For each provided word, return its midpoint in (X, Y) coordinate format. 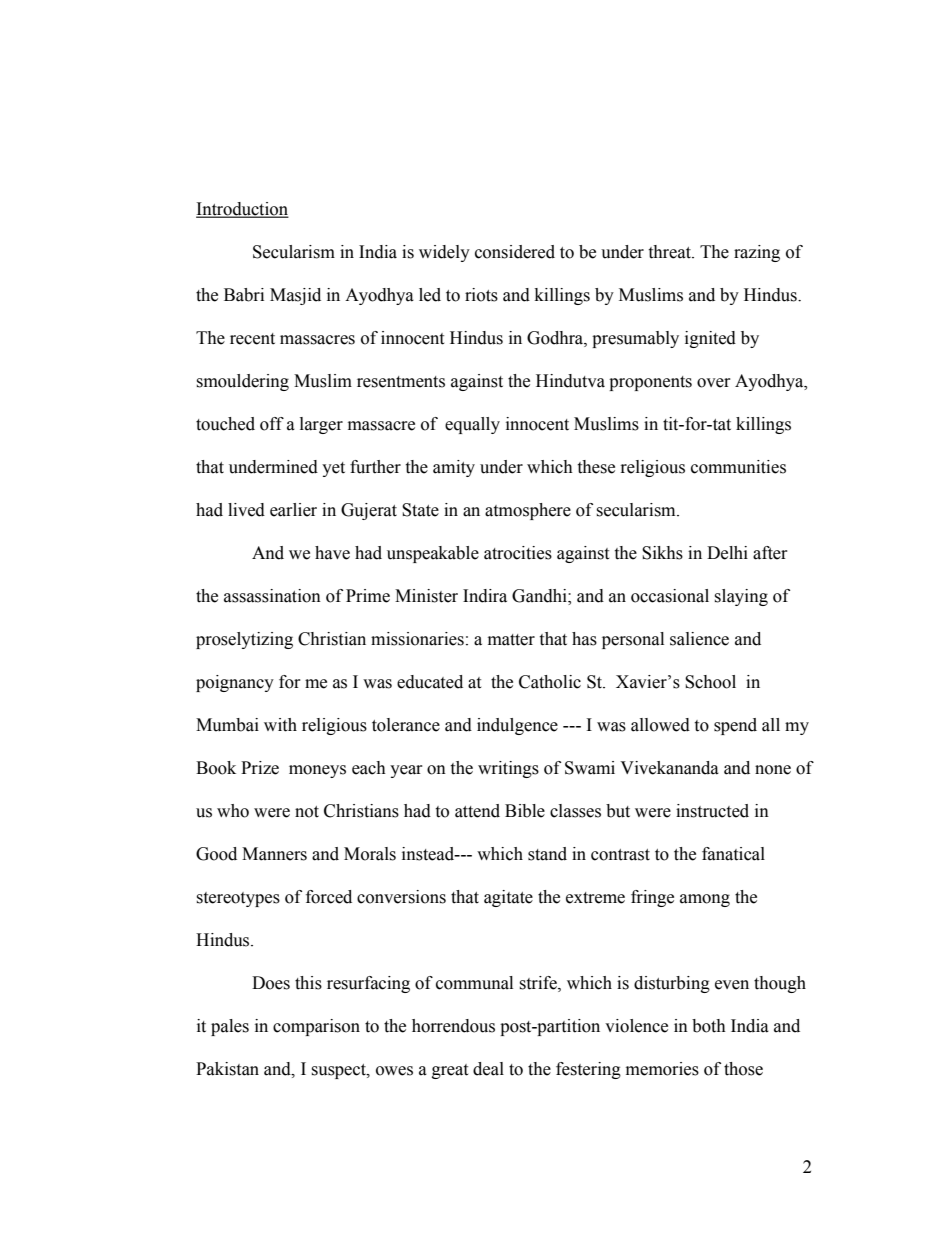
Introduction (242, 210)
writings (508, 769)
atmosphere (528, 511)
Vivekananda (669, 768)
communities (738, 467)
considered (515, 252)
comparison (316, 1027)
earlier (293, 510)
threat (670, 252)
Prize (260, 768)
